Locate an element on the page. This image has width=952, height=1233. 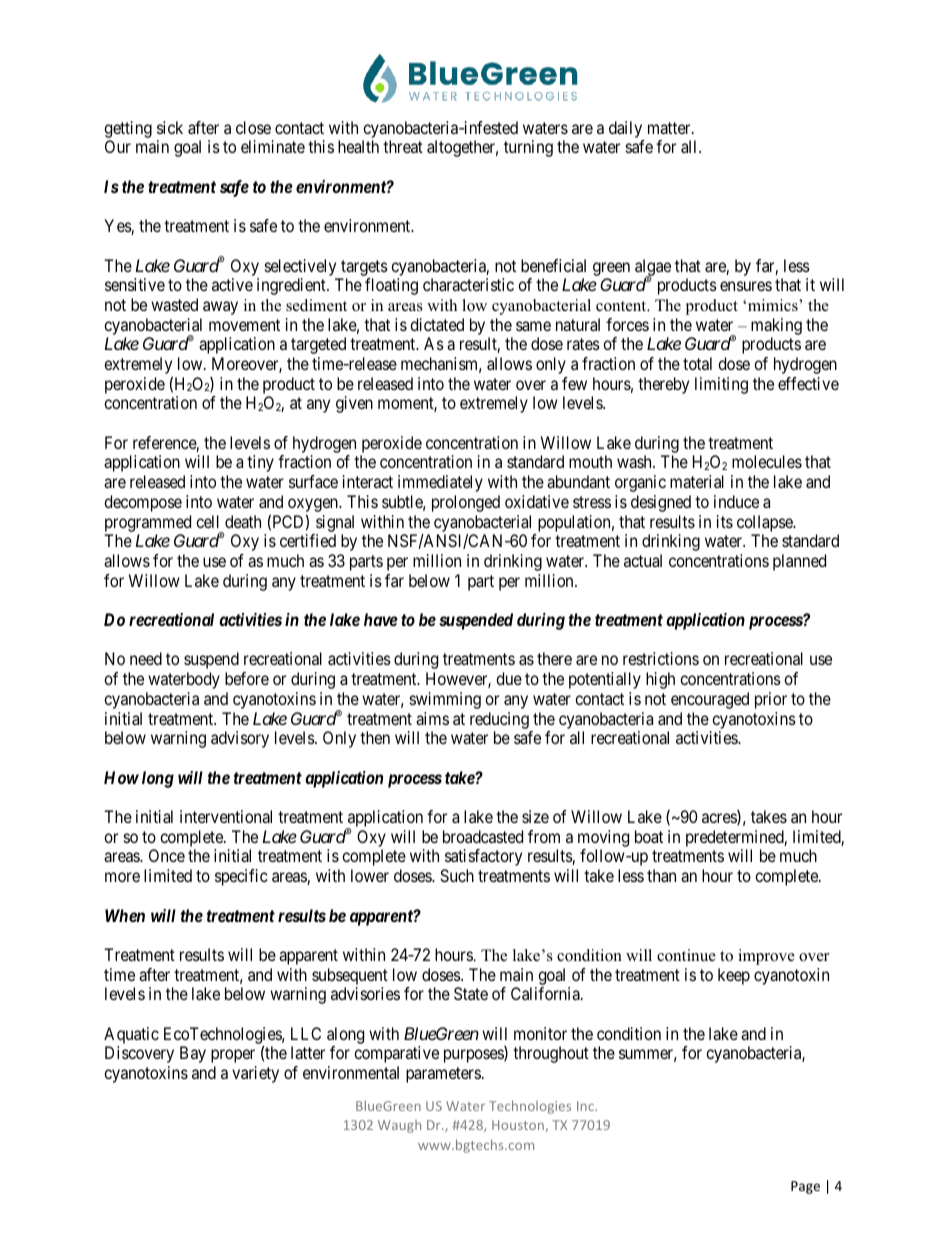
encouraged is located at coordinates (710, 700).
